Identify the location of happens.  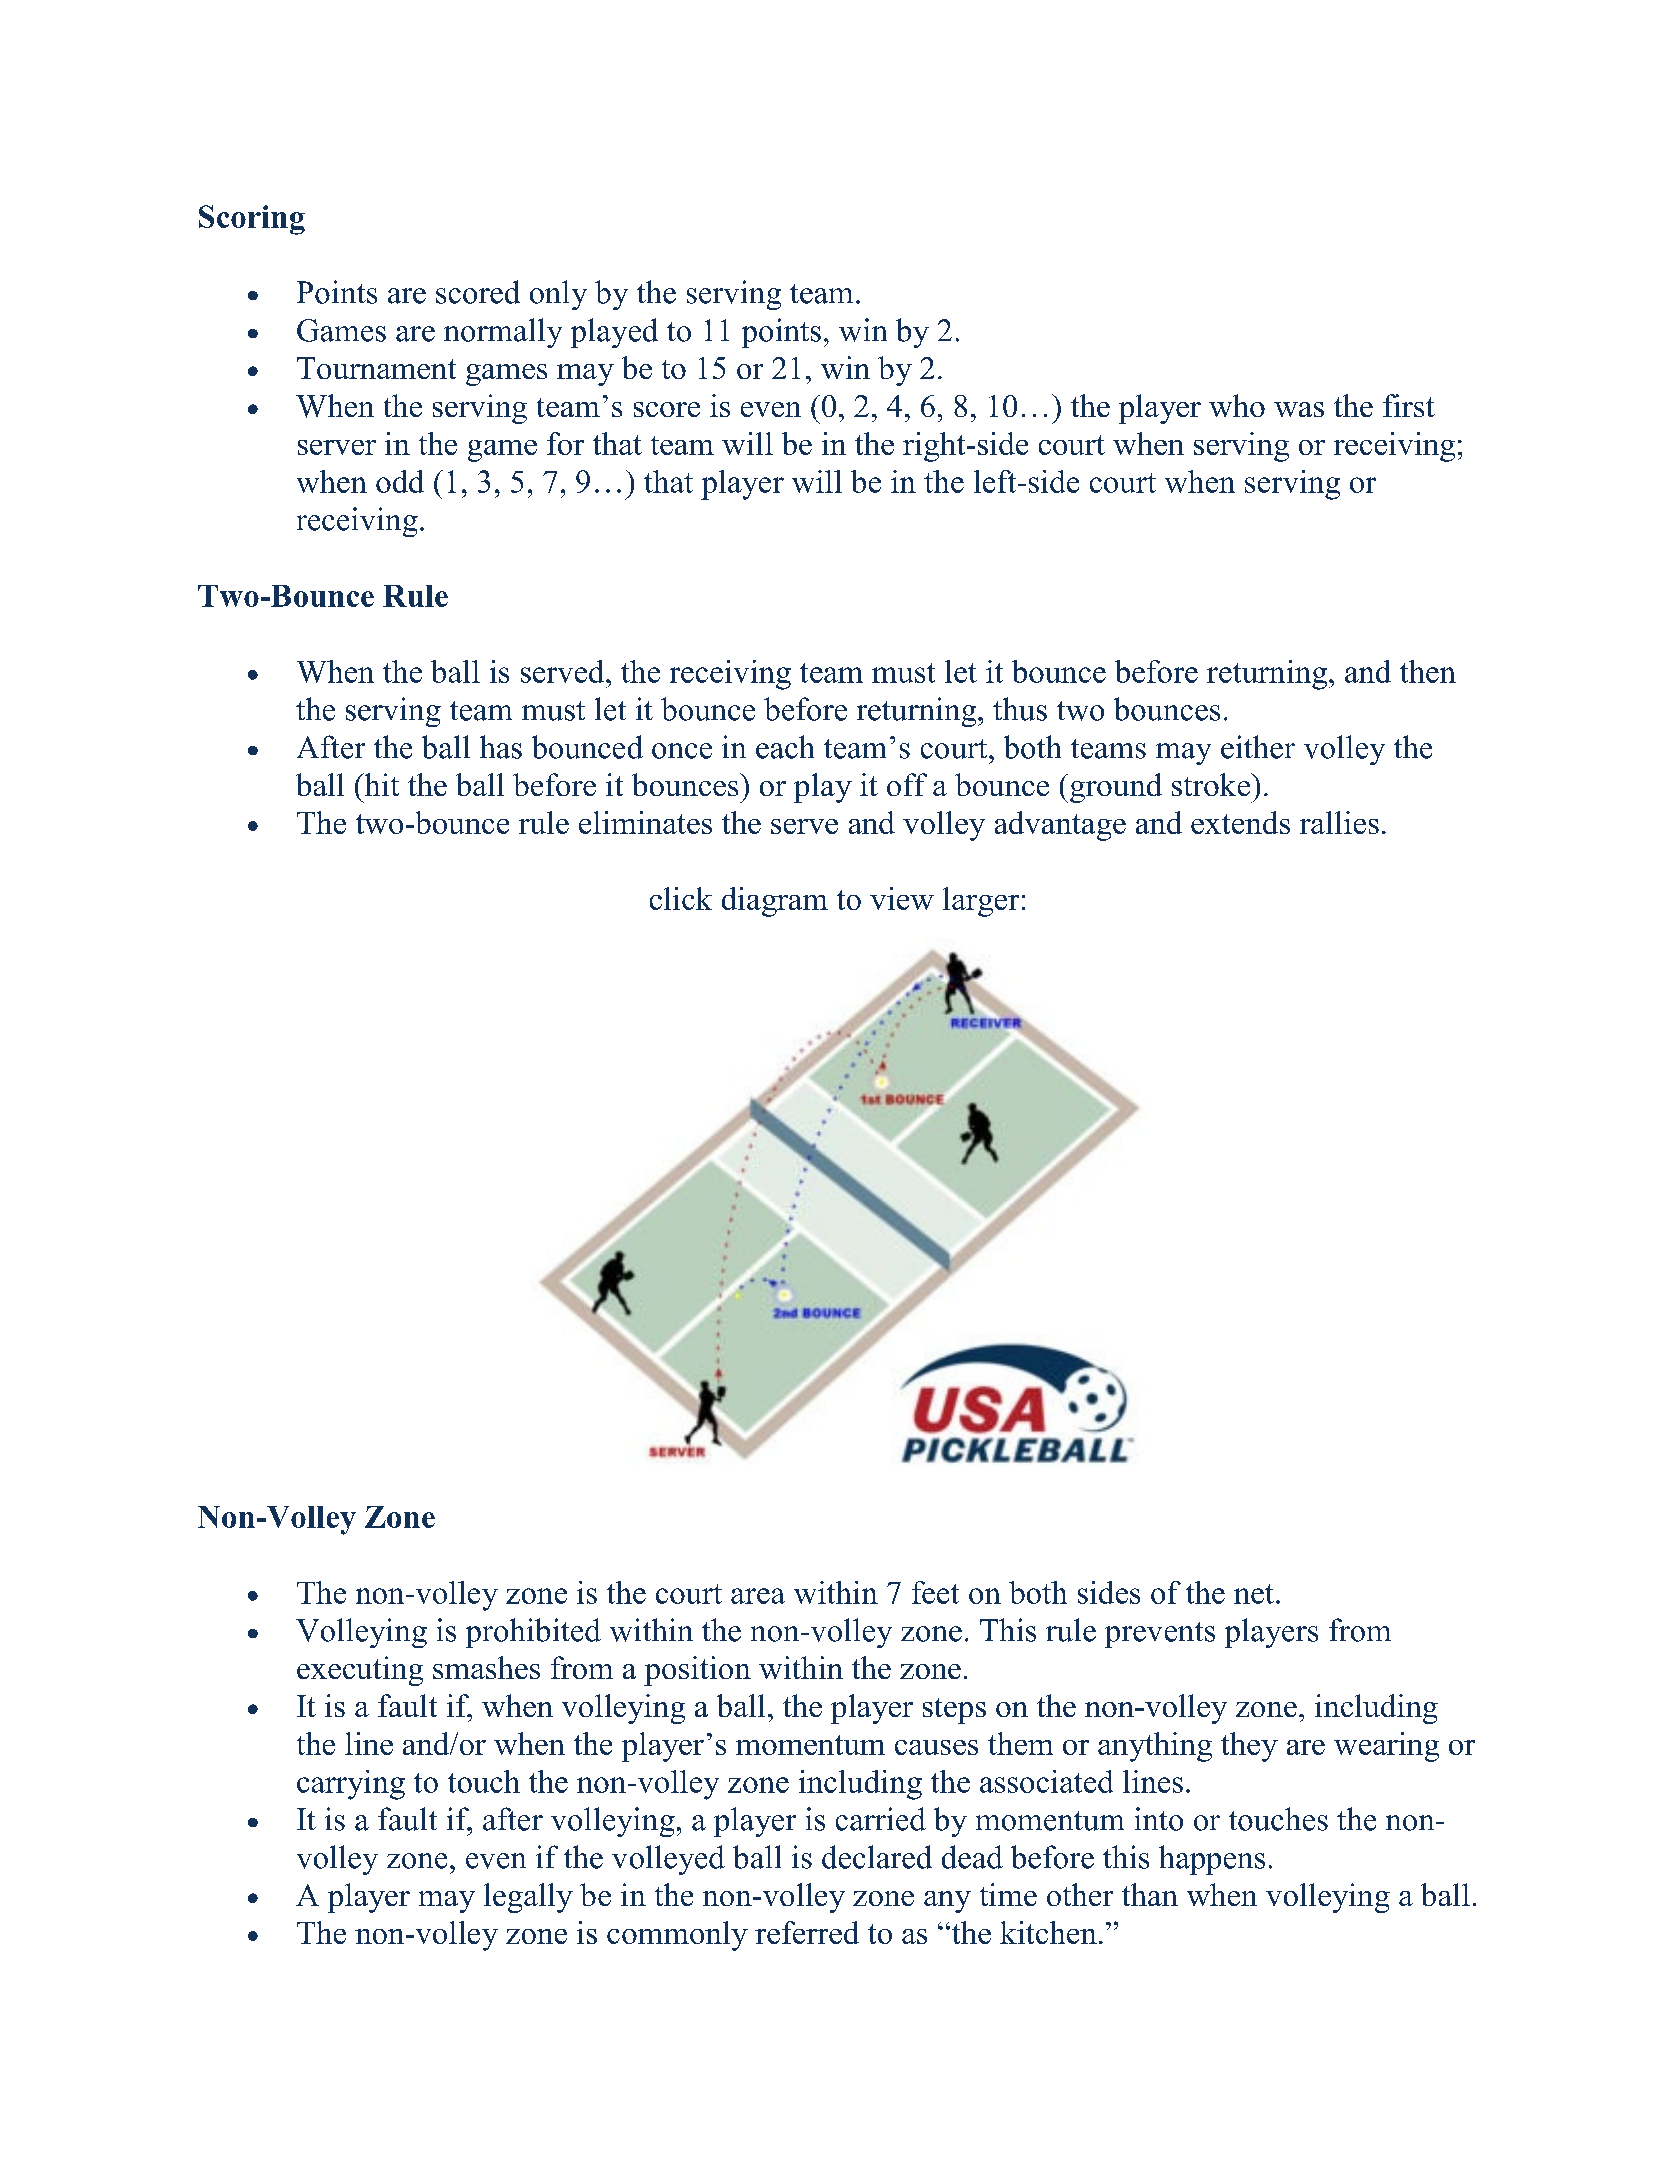
(1212, 1860).
